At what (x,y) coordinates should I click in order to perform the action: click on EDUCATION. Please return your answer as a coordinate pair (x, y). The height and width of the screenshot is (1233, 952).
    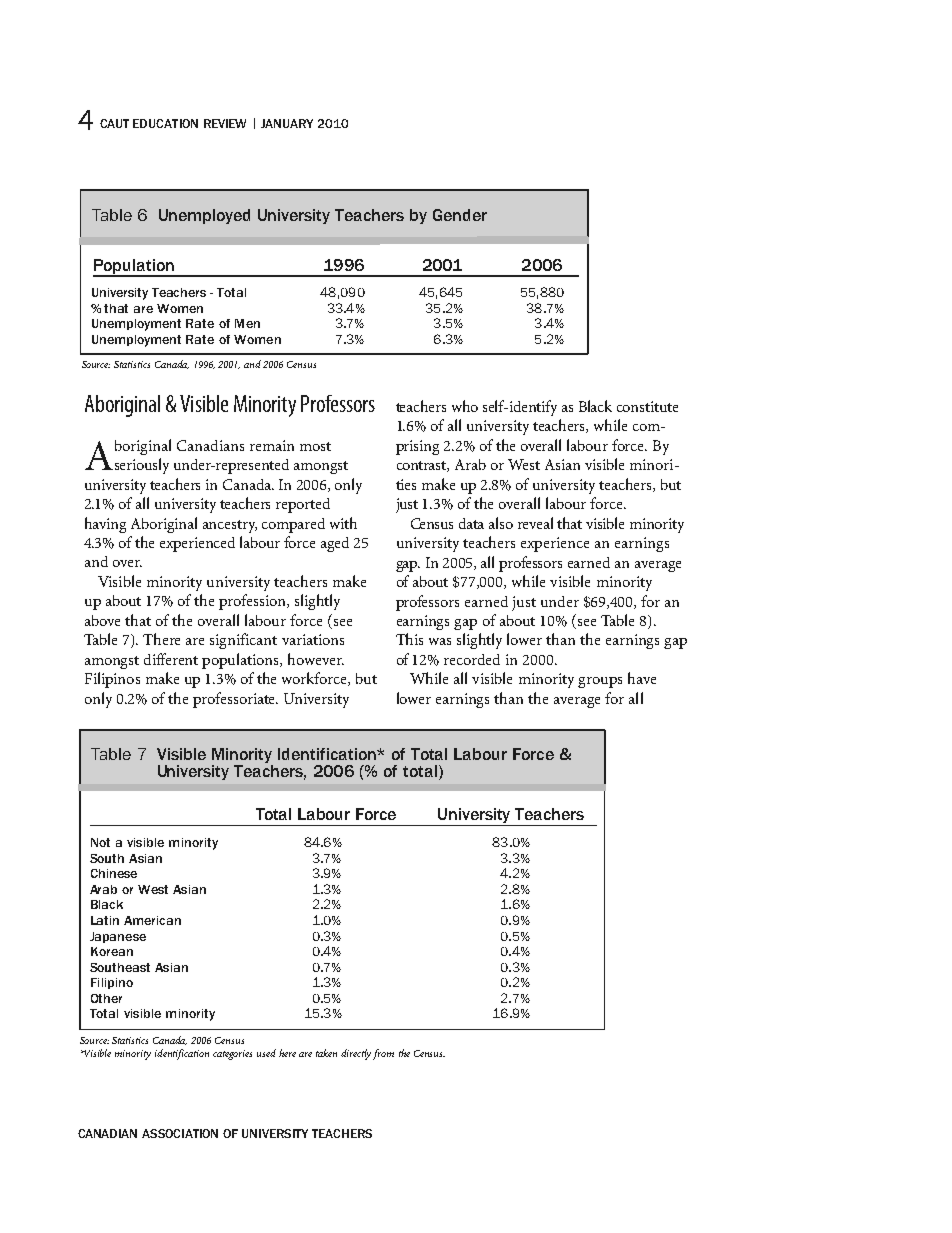
    Looking at the image, I should click on (165, 123).
